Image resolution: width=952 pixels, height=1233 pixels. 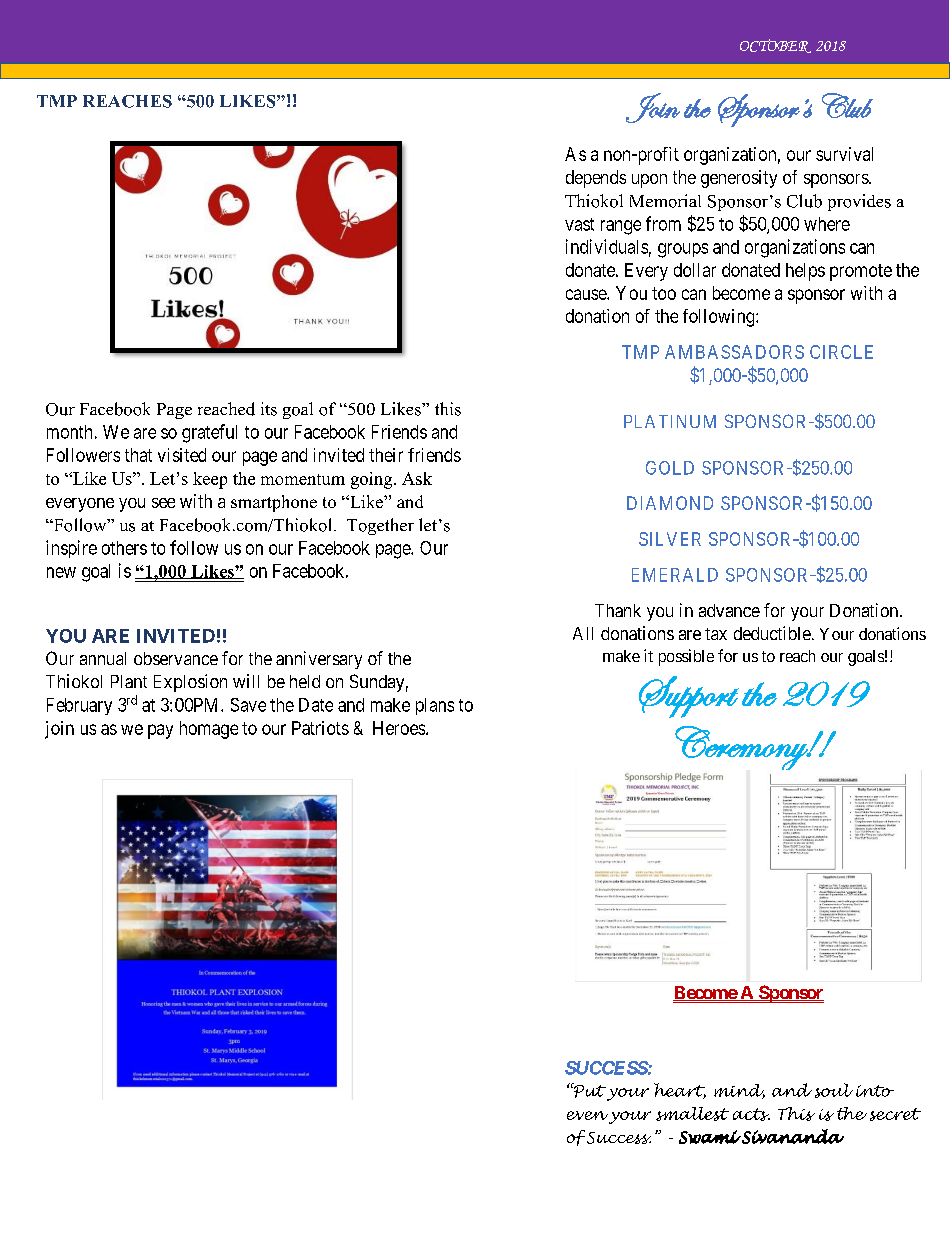 What do you see at coordinates (751, 1114) in the document?
I see `acts` at bounding box center [751, 1114].
